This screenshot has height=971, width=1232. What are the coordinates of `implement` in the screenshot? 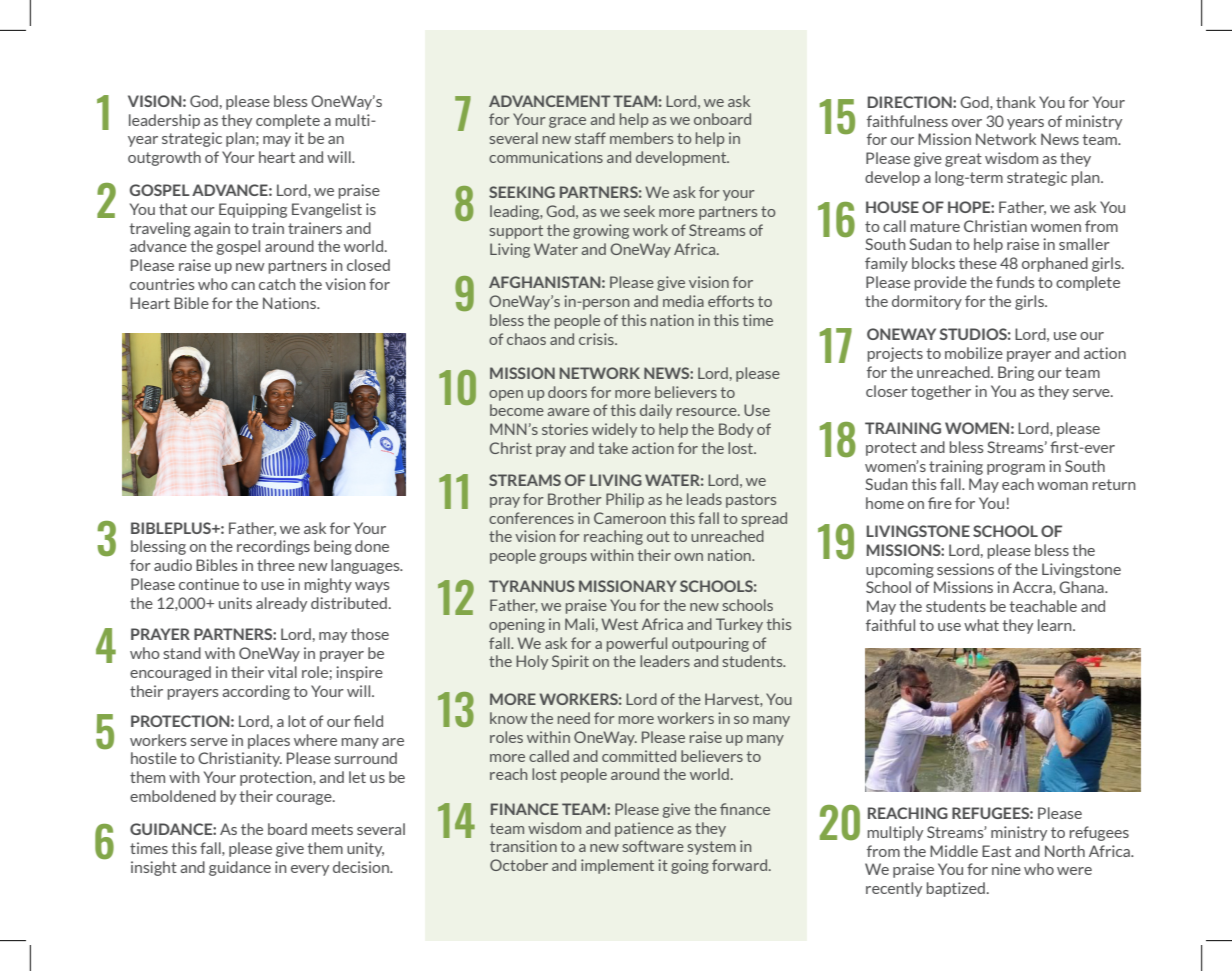 It's located at (617, 866).
